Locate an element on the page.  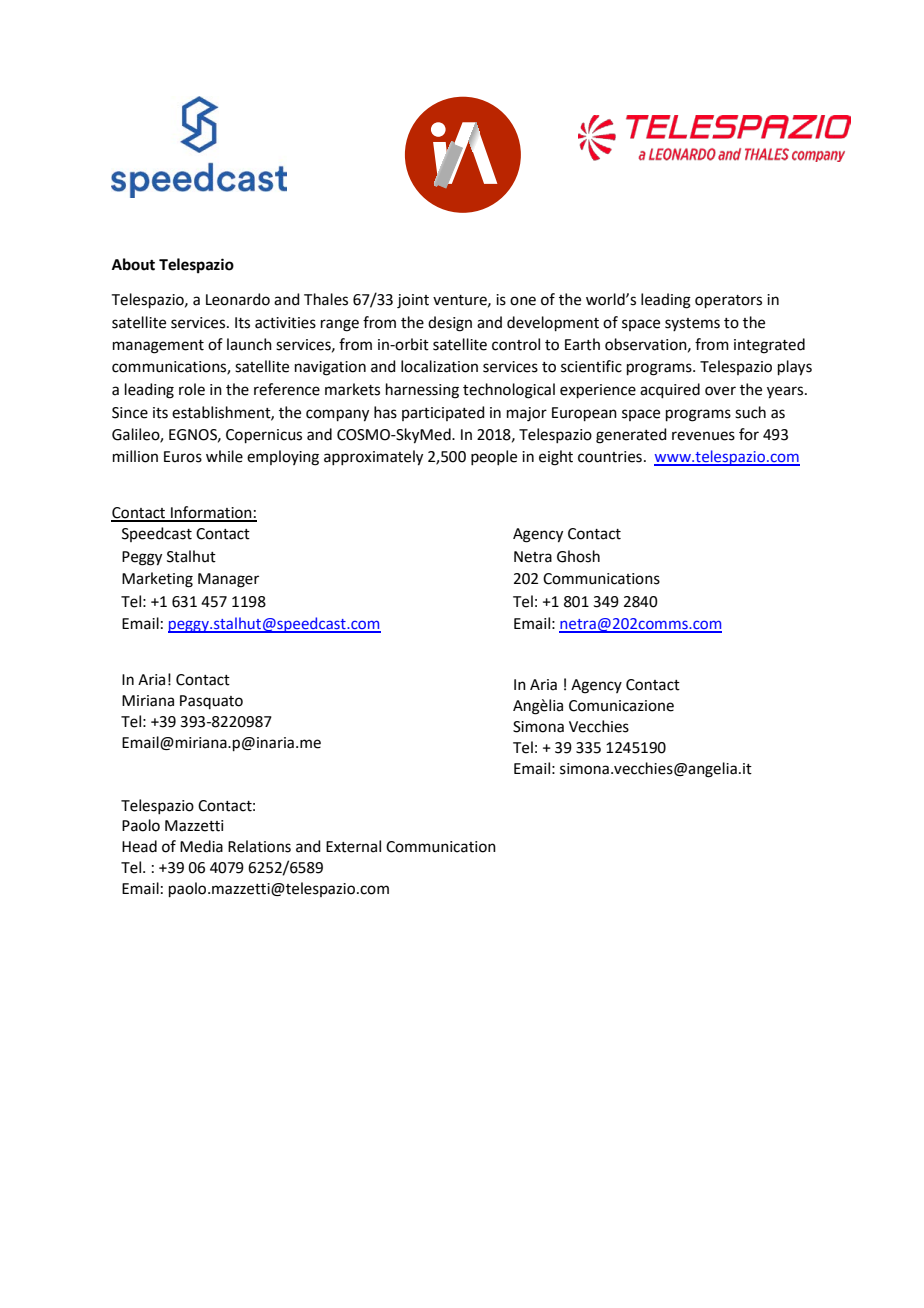
joint is located at coordinates (413, 301).
